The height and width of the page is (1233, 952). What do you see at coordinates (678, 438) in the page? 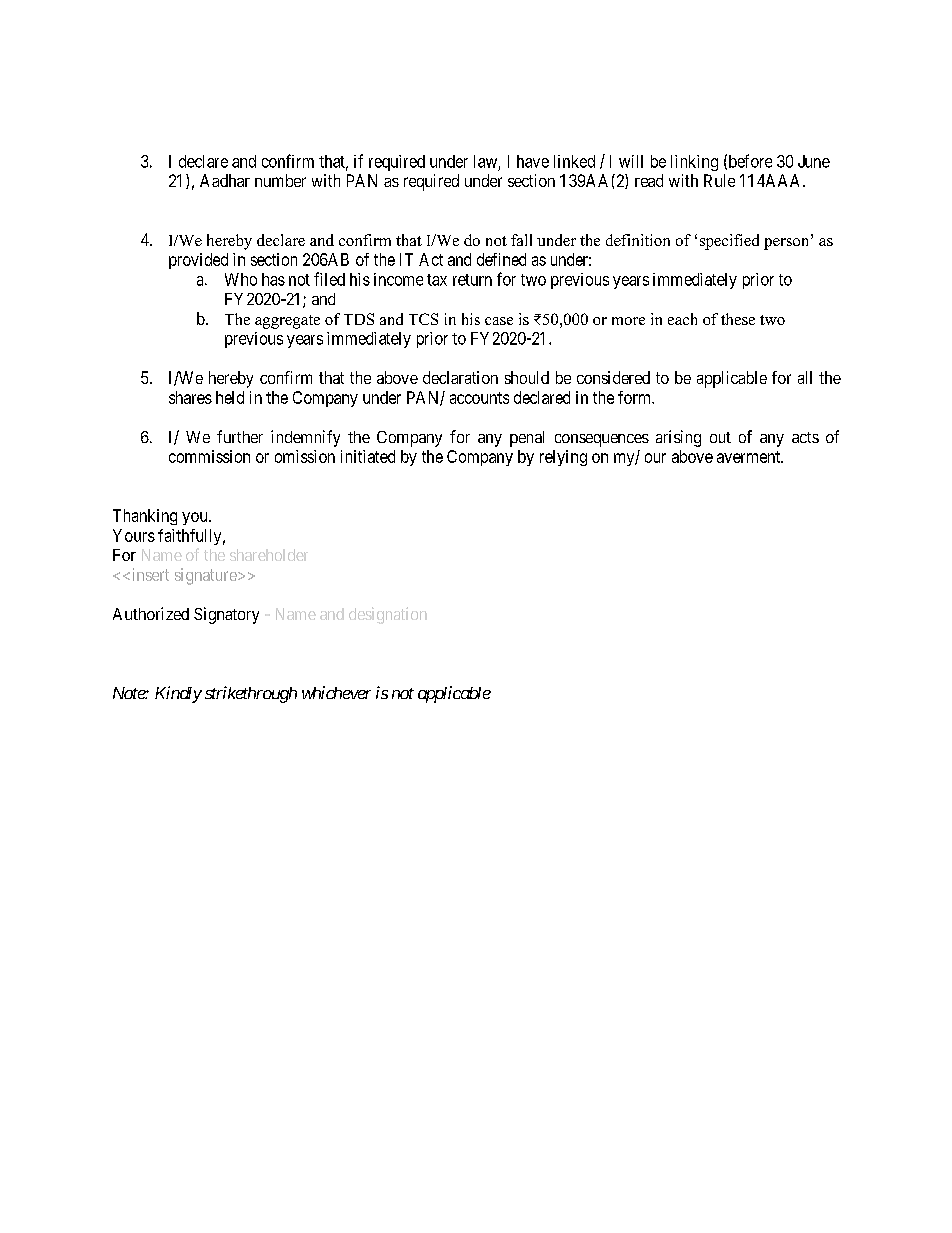
I see `arising` at bounding box center [678, 438].
